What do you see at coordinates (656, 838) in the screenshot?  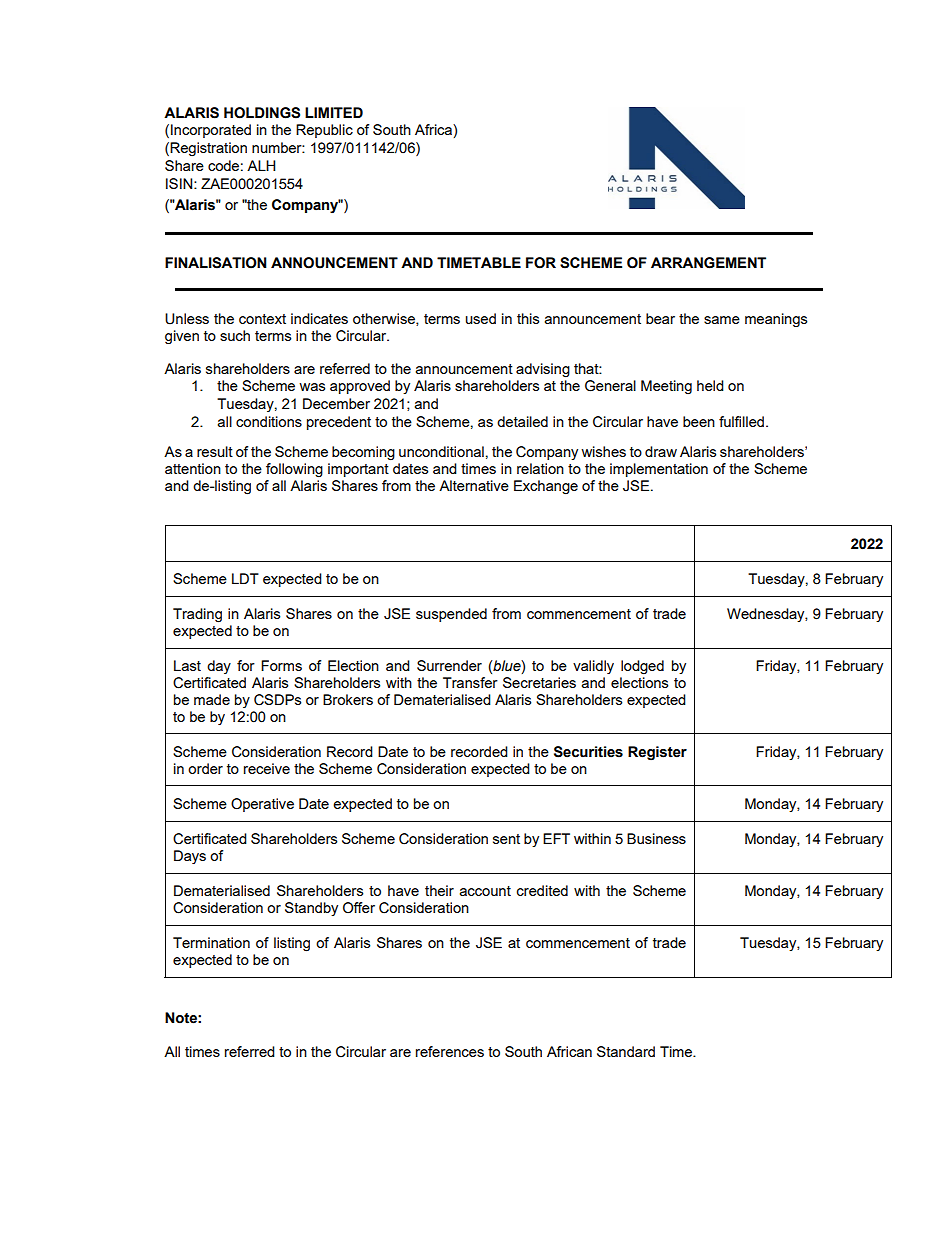 I see `Business` at bounding box center [656, 838].
